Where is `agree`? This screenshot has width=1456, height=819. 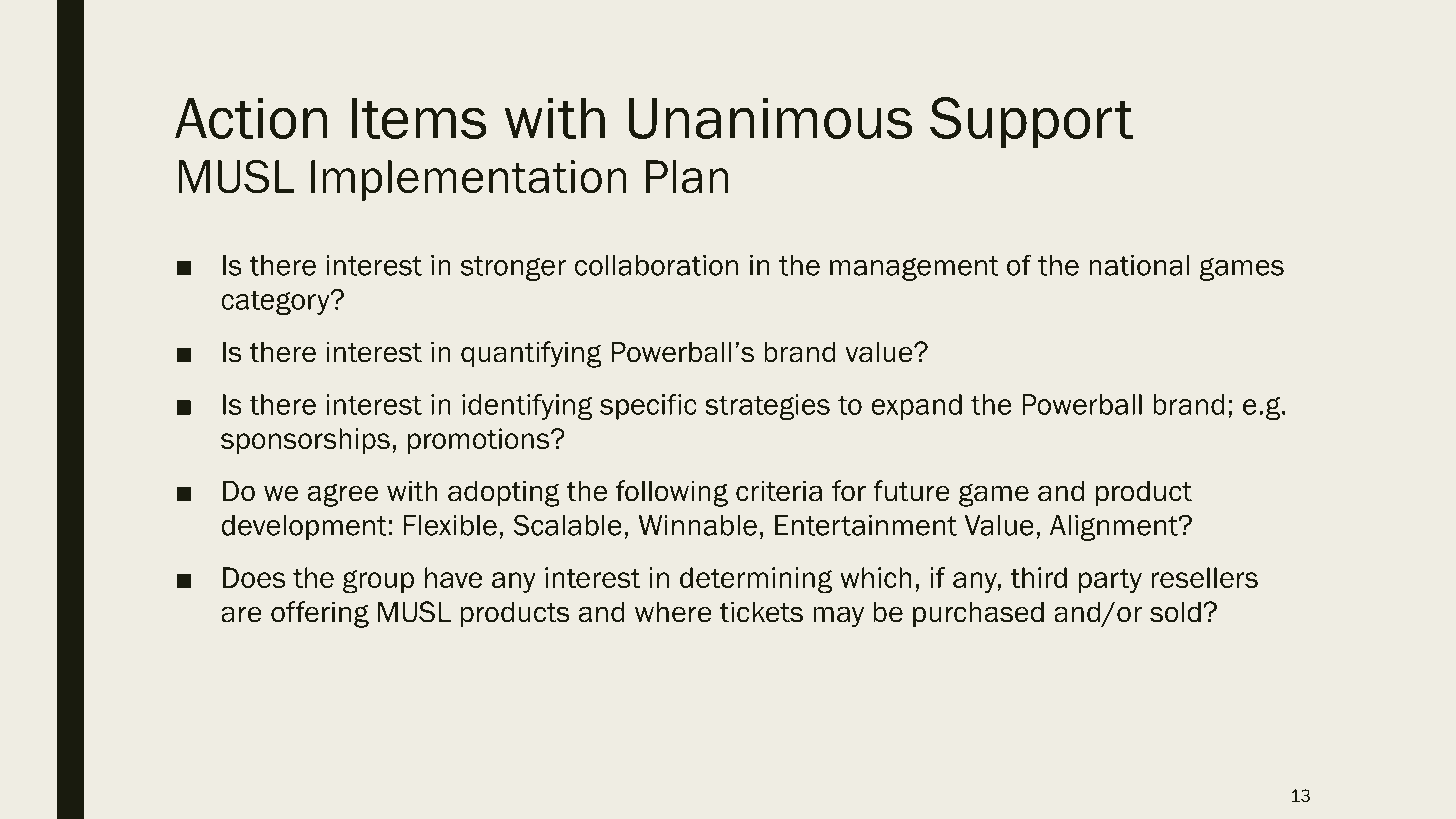 agree is located at coordinates (343, 495).
